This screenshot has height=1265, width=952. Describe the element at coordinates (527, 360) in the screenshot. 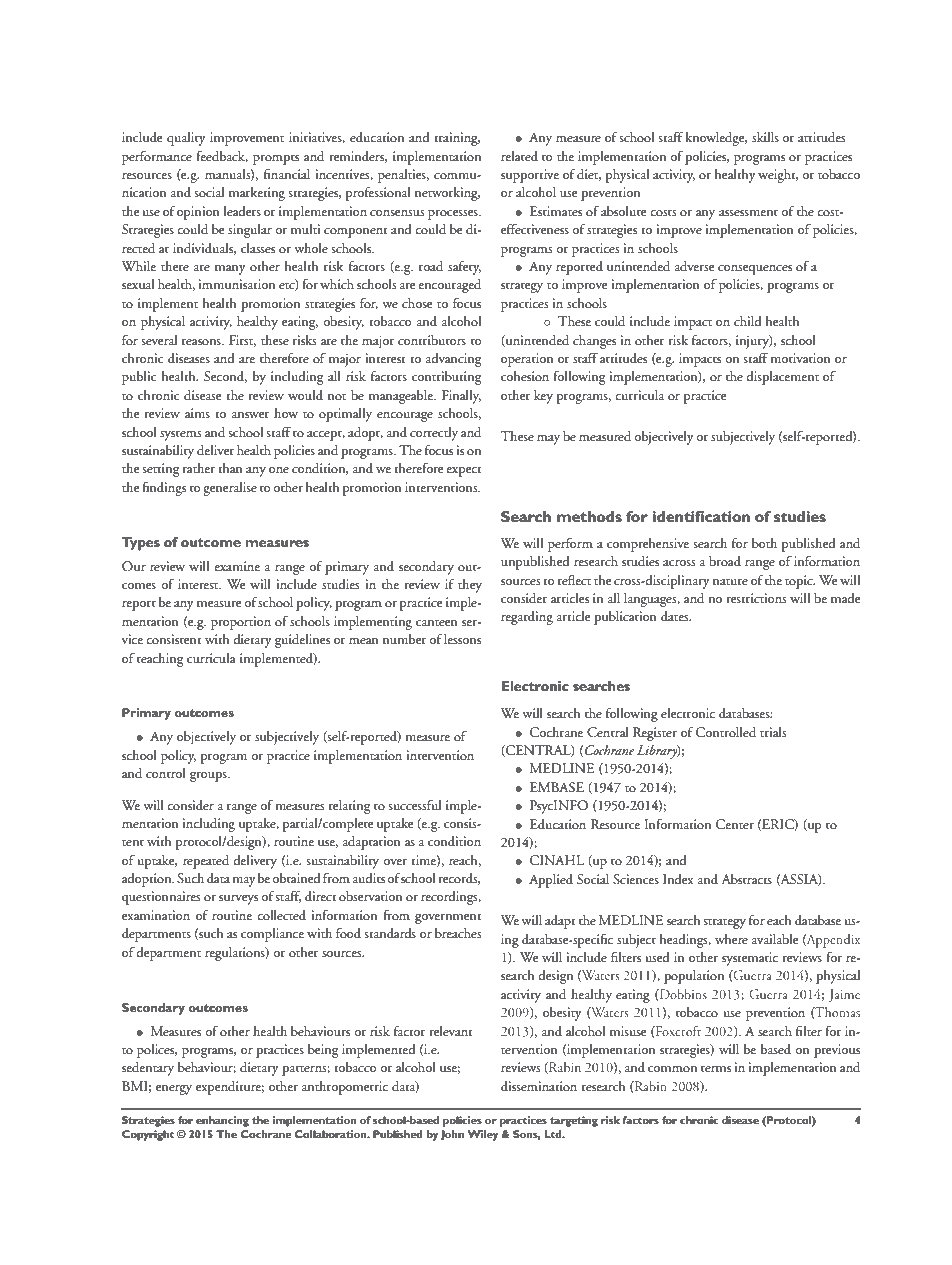

I see `operation` at that location.
